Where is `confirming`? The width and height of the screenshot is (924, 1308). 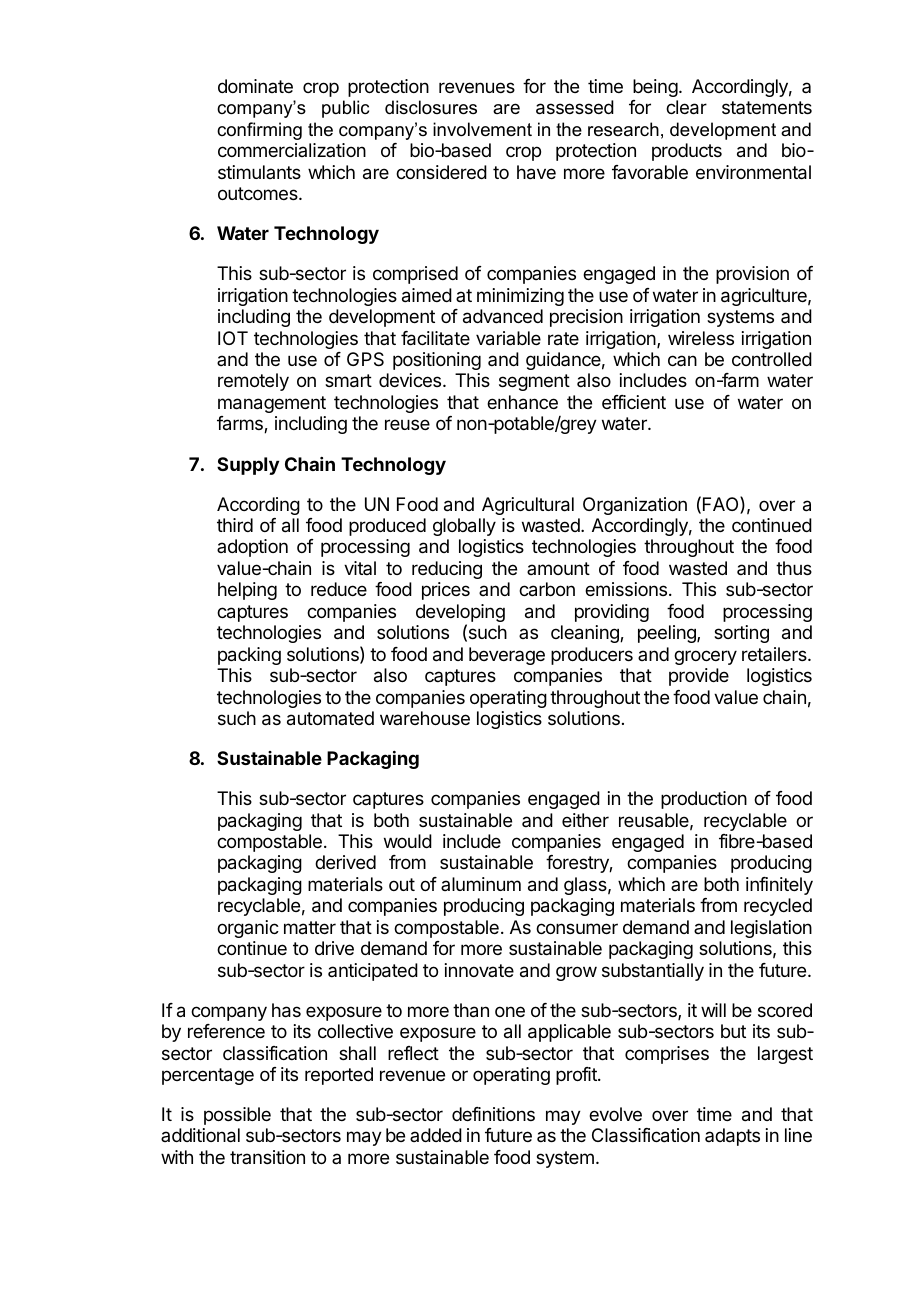 confirming is located at coordinates (259, 131).
